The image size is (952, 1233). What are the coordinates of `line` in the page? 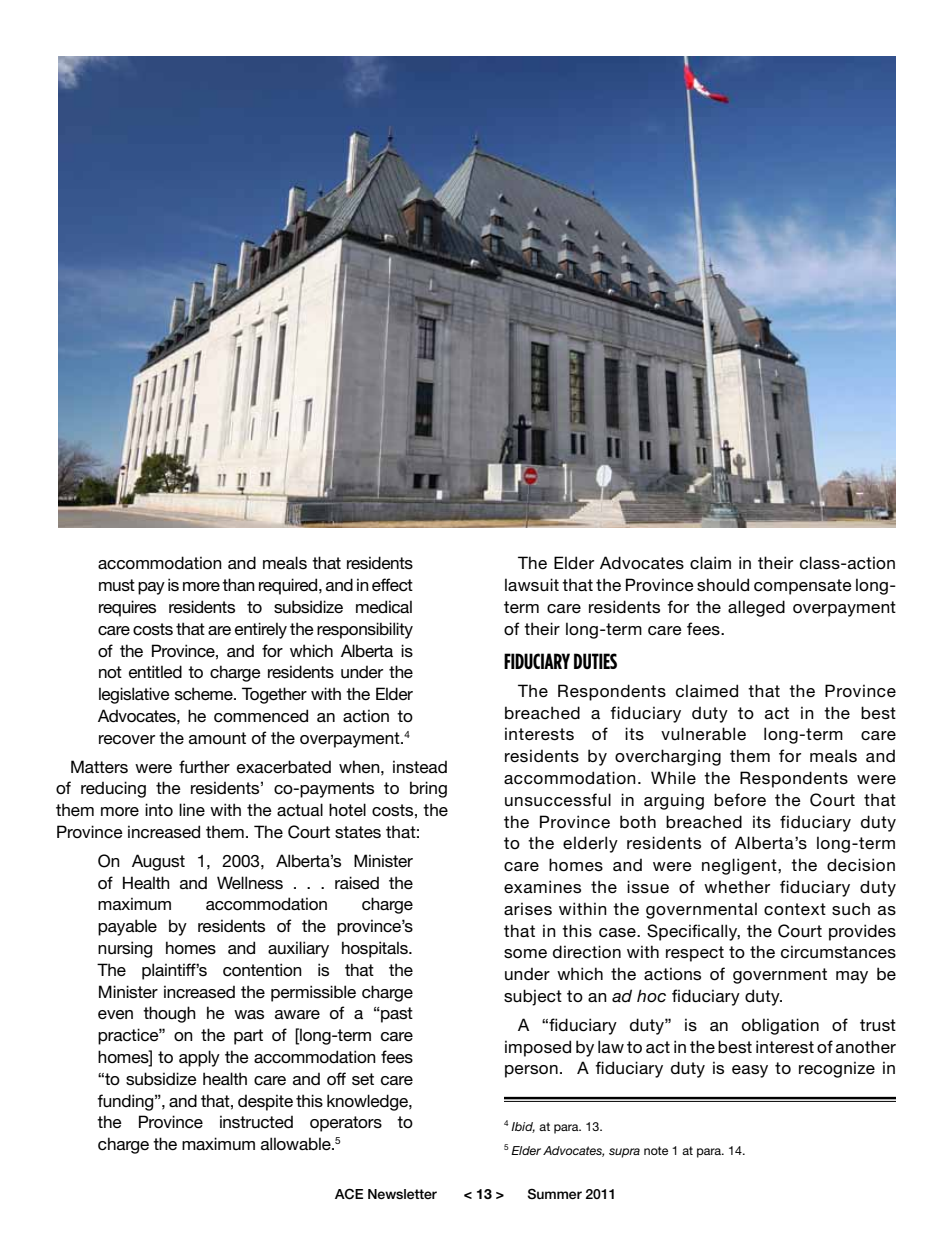 It's located at (192, 809).
